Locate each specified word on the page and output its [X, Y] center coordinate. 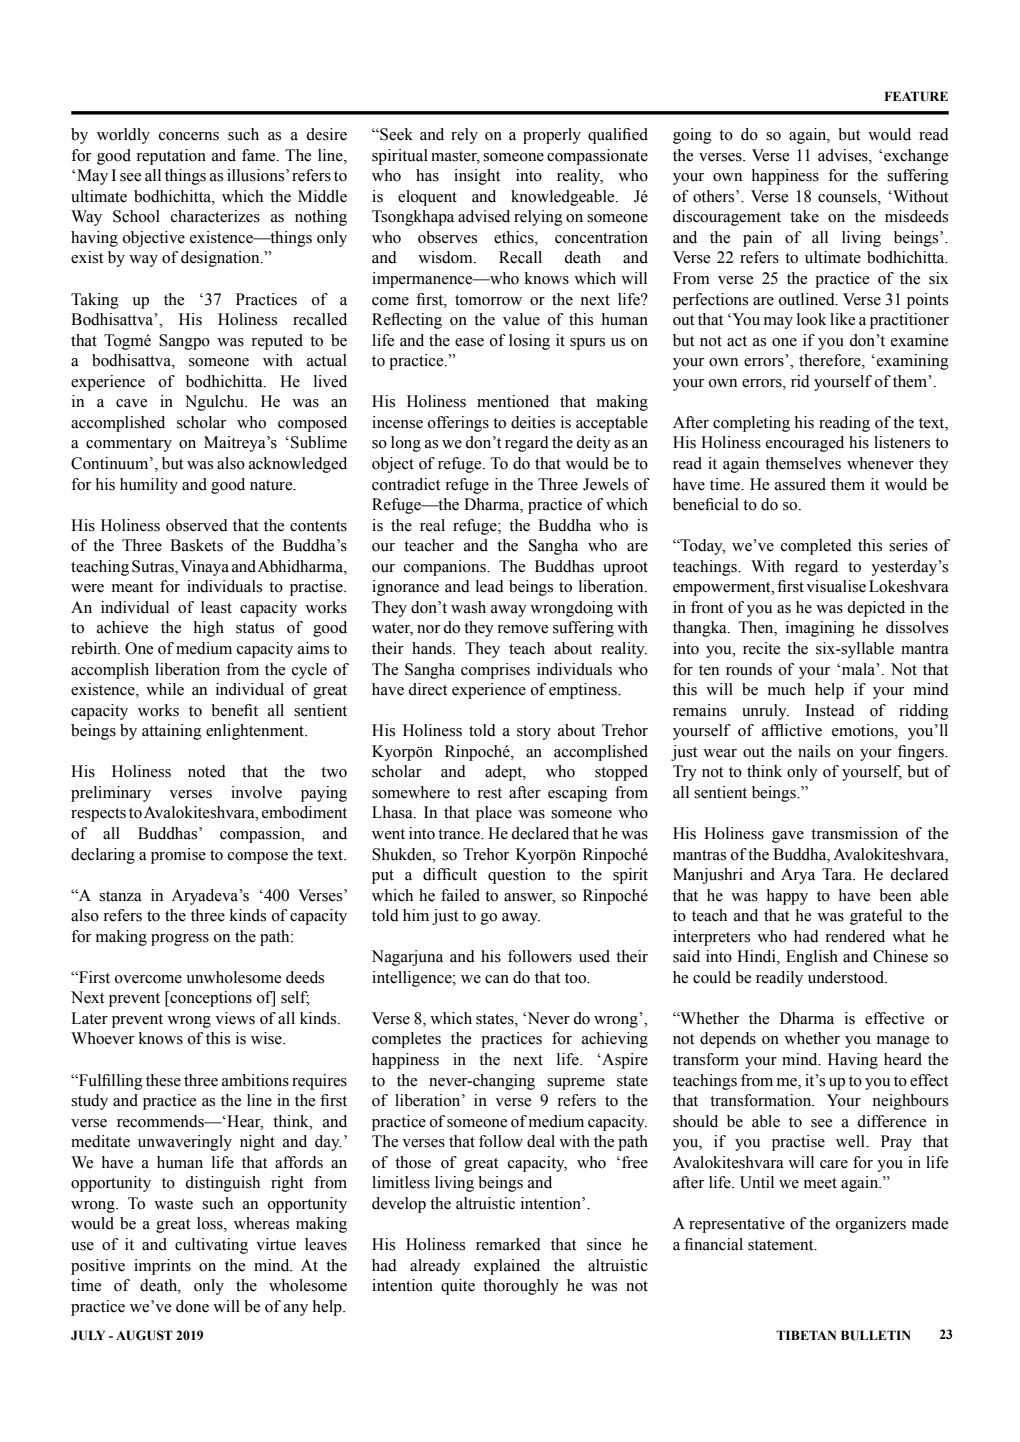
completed [816, 547]
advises [844, 155]
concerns [189, 136]
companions [446, 568]
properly [552, 136]
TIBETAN [806, 1335]
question [517, 876]
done [192, 1306]
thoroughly [521, 1287]
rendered [855, 936]
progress [180, 940]
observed [197, 525]
